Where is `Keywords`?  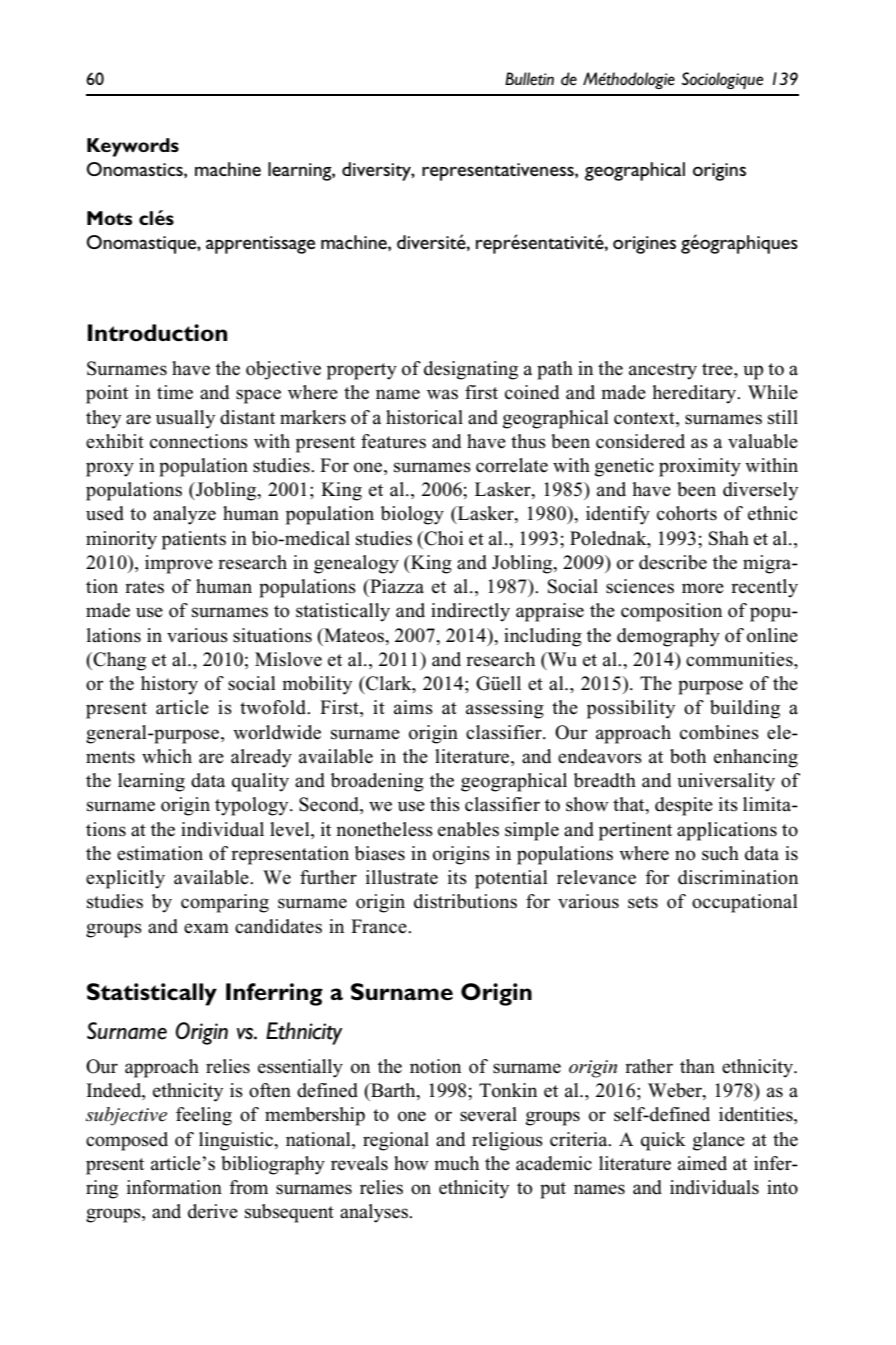 Keywords is located at coordinates (133, 147).
